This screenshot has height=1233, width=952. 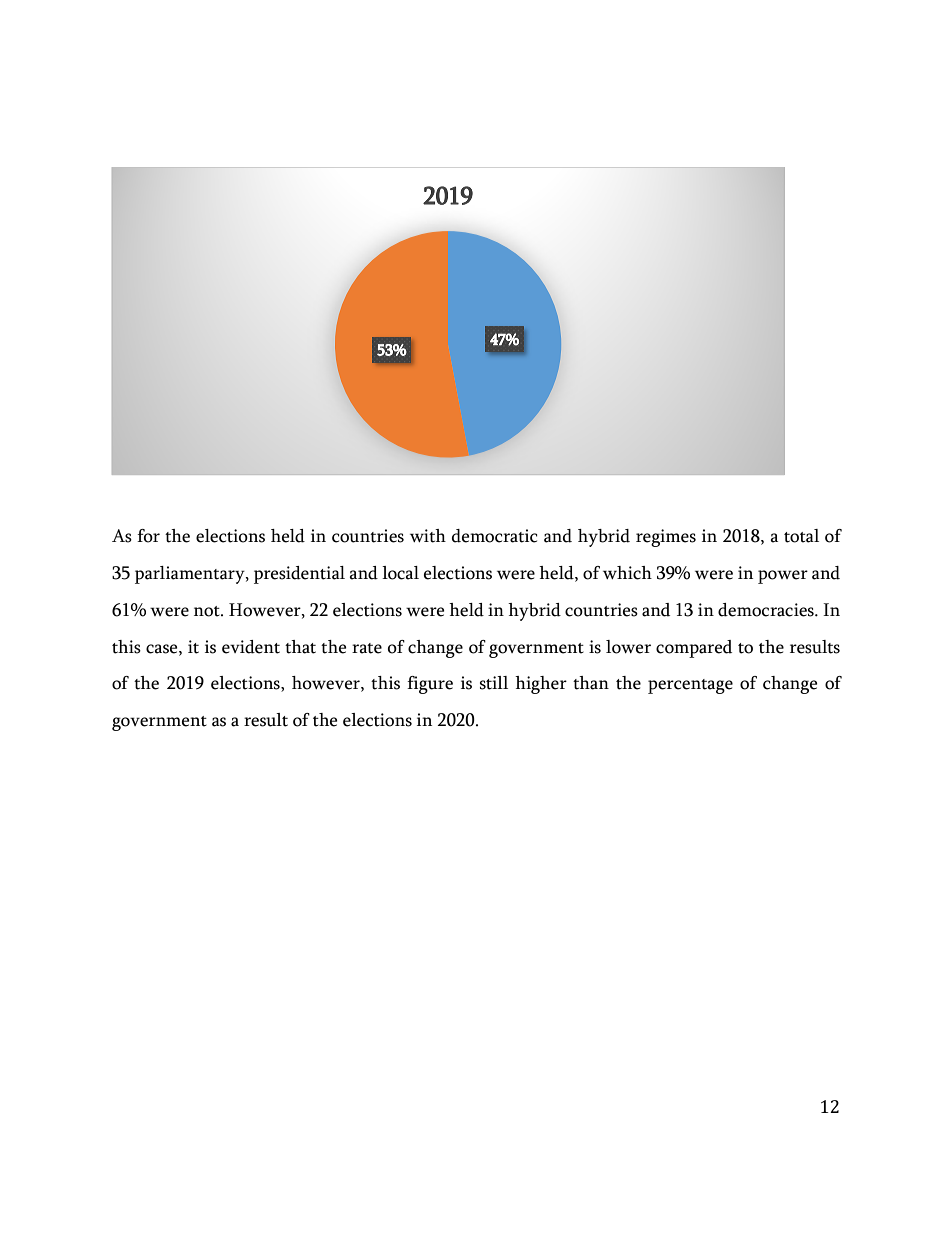 I want to click on power, so click(x=783, y=577).
